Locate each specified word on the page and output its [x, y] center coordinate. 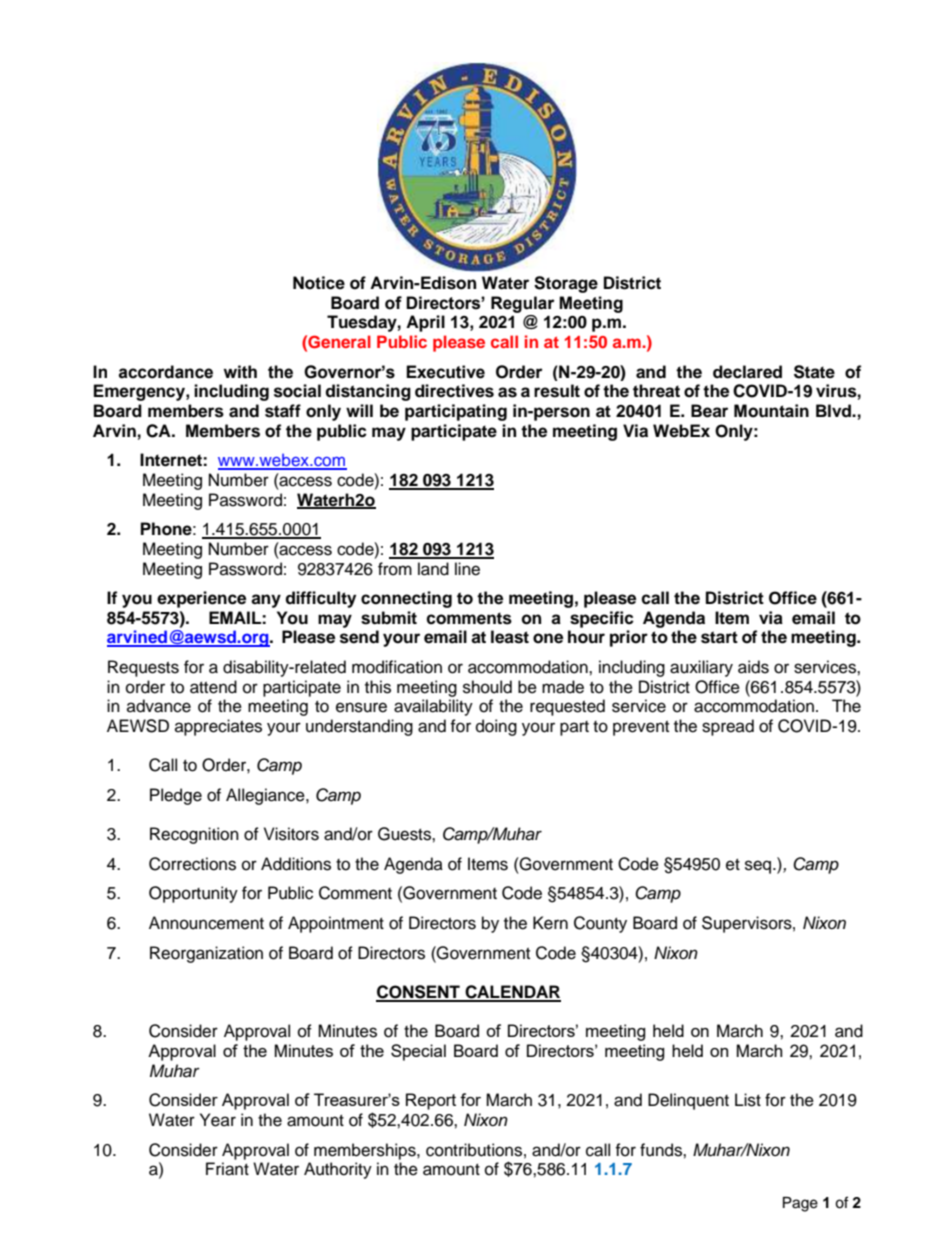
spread [728, 727]
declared [747, 372]
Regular [523, 304]
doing [496, 727]
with [240, 372]
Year [218, 1120]
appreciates [218, 727]
